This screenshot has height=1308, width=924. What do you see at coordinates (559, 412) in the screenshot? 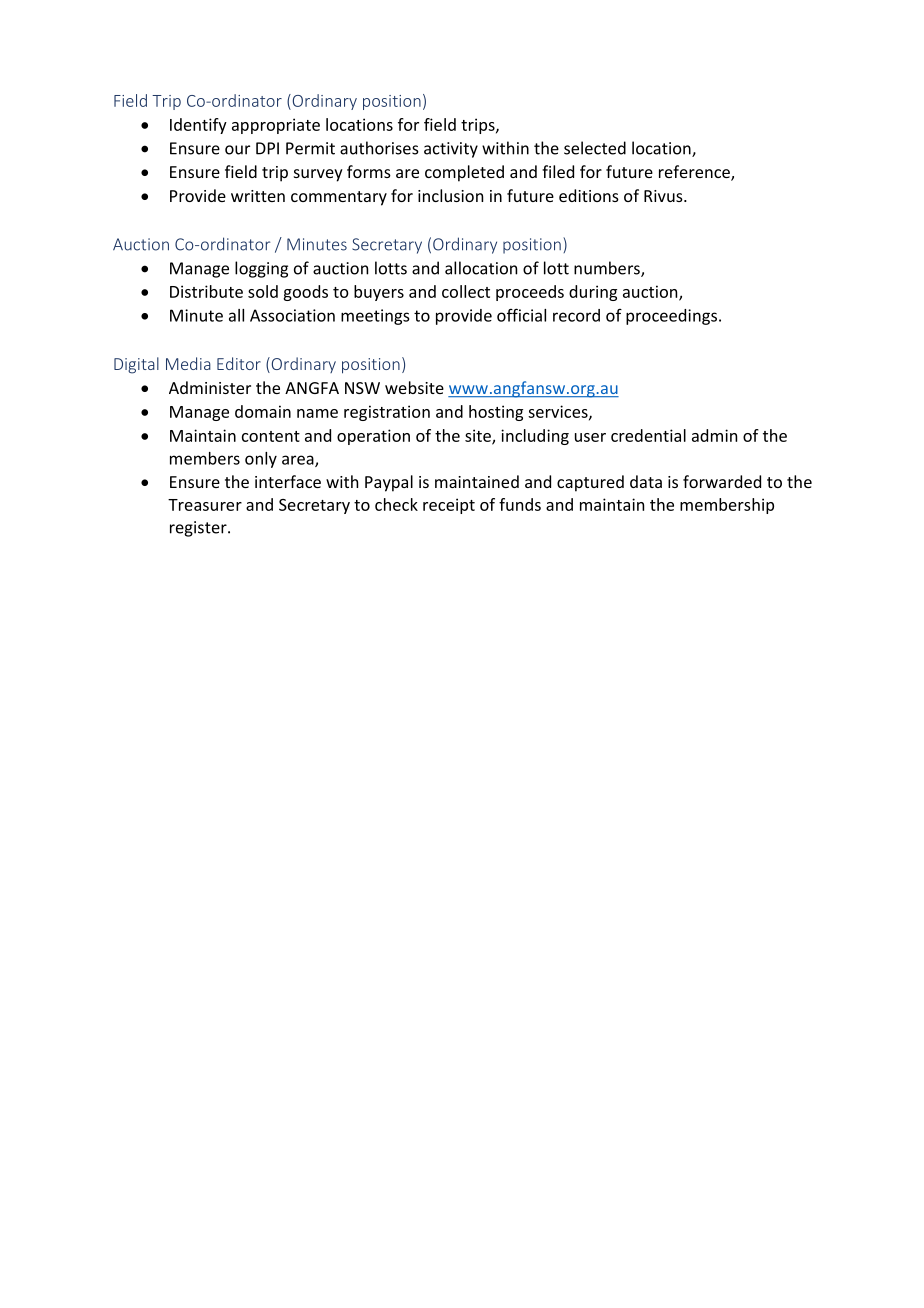
I see `services` at bounding box center [559, 412].
